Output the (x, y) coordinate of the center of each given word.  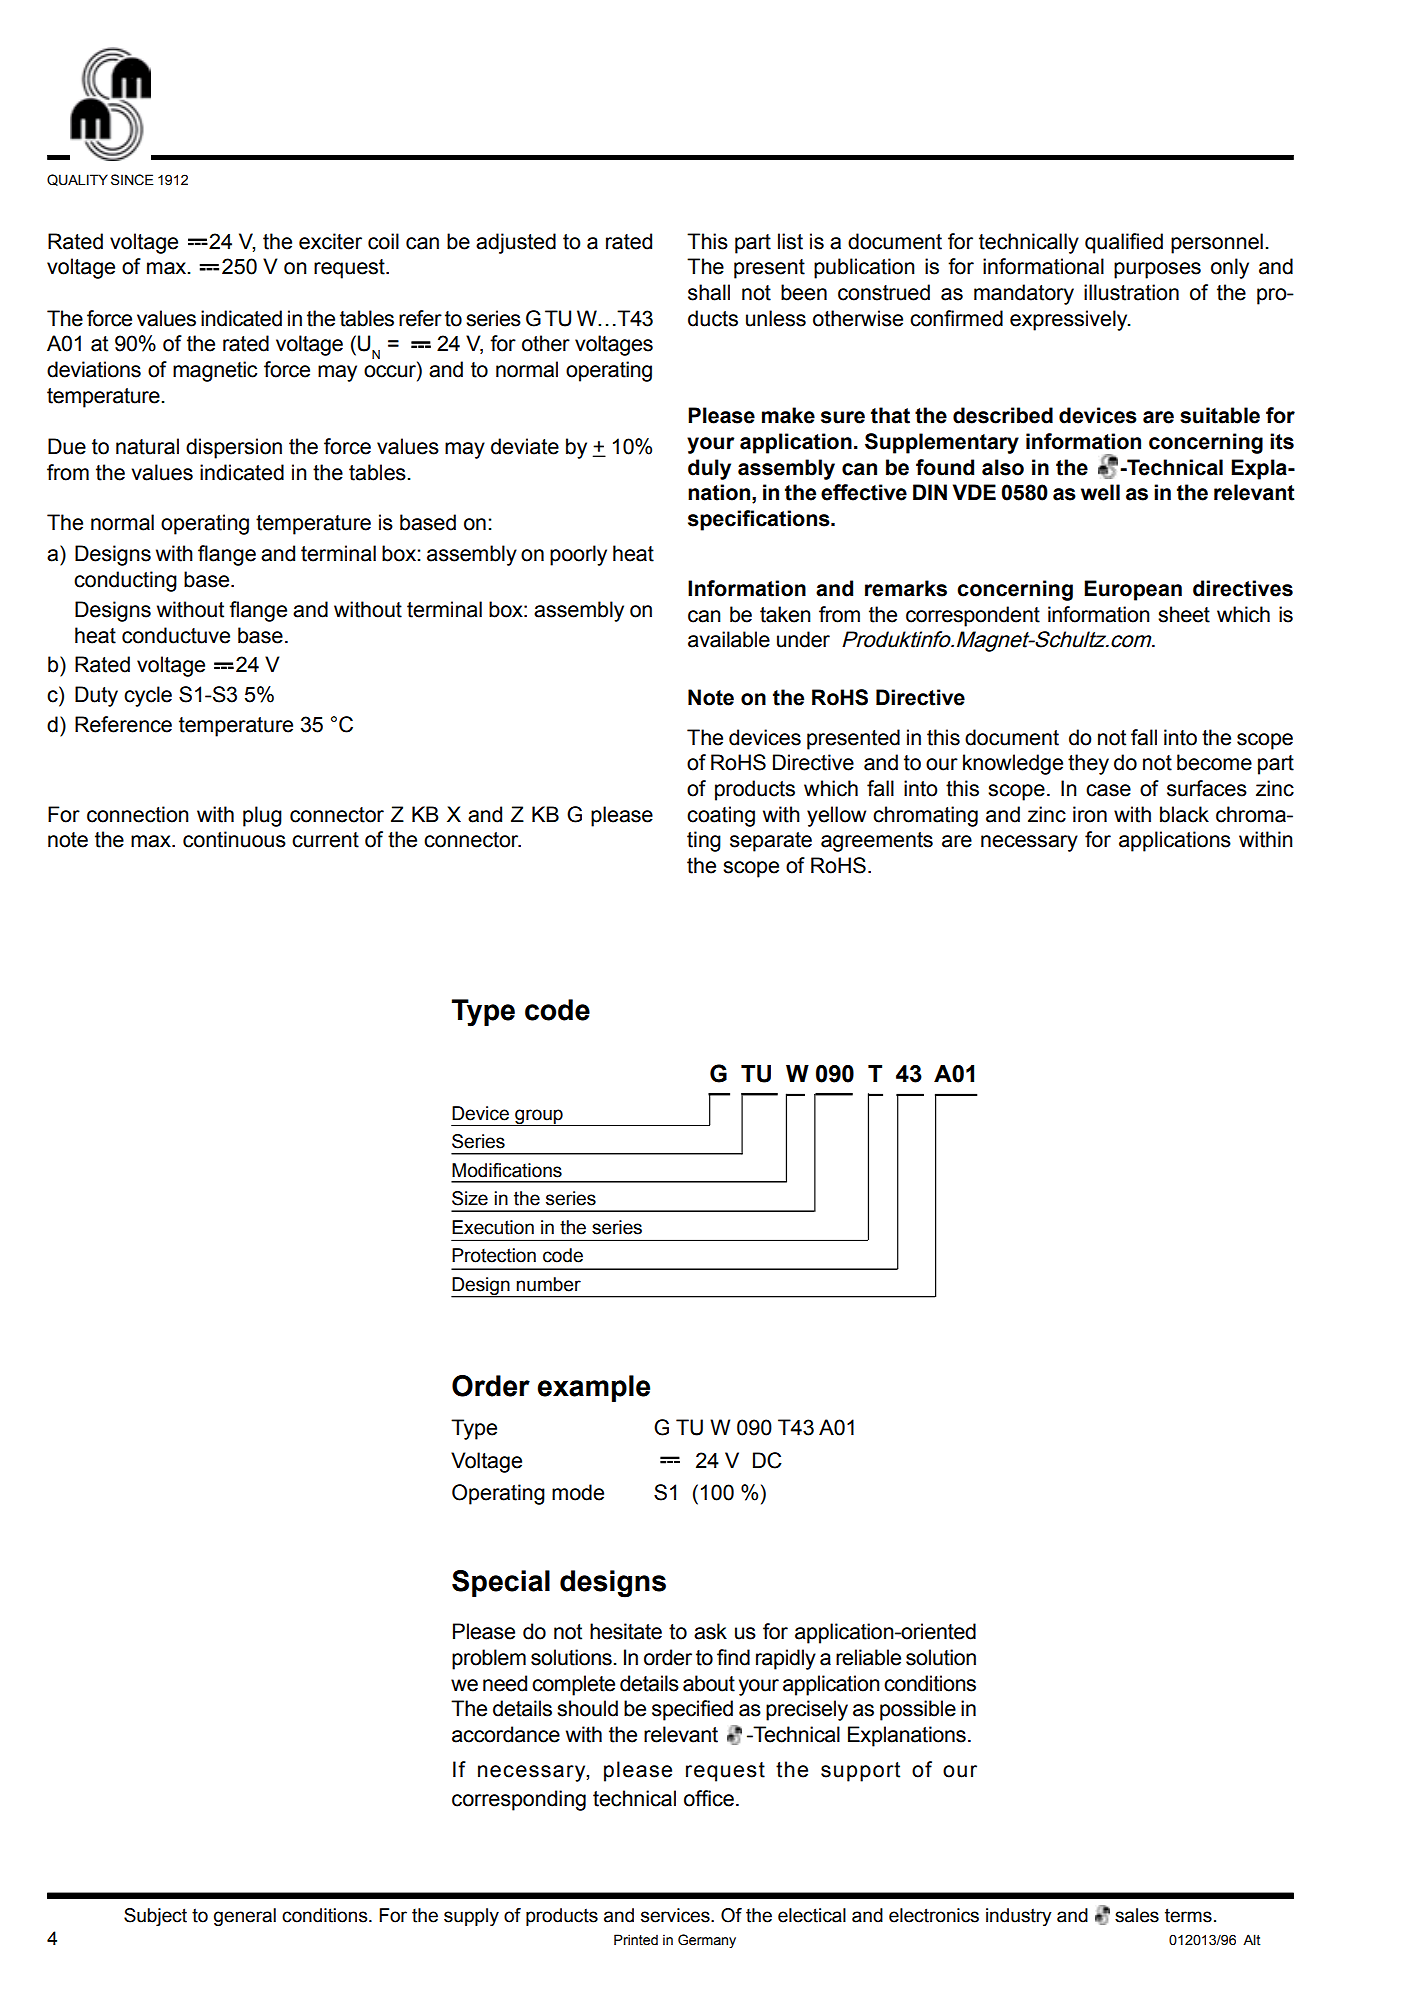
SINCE (132, 180)
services (676, 1915)
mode (578, 1492)
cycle (148, 696)
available (729, 639)
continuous (234, 839)
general (245, 1917)
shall (709, 292)
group (539, 1117)
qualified (1124, 243)
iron (1090, 814)
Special (501, 1583)
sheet (1184, 614)
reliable (868, 1657)
